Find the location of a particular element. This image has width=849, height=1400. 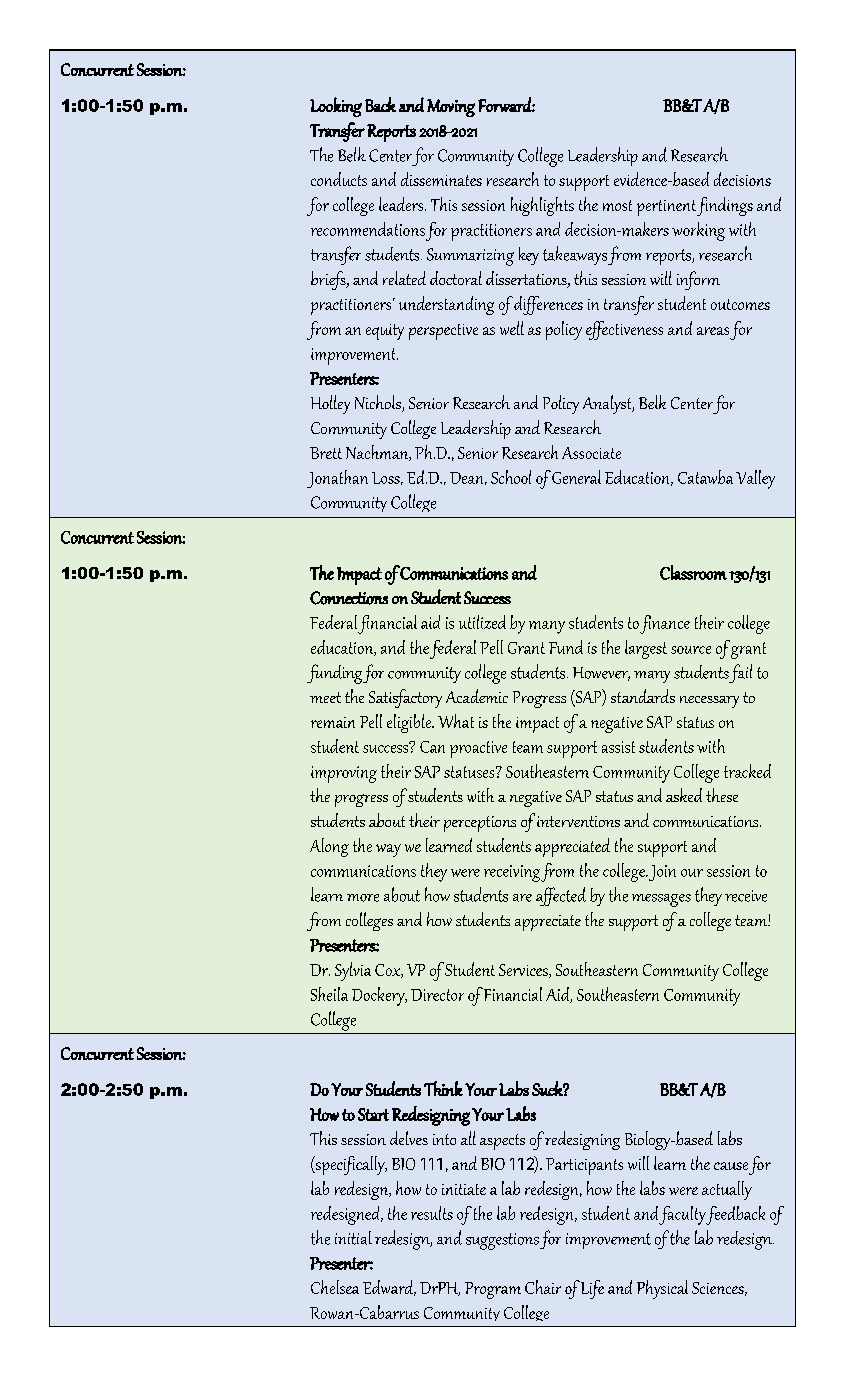

Chair is located at coordinates (543, 1287).
